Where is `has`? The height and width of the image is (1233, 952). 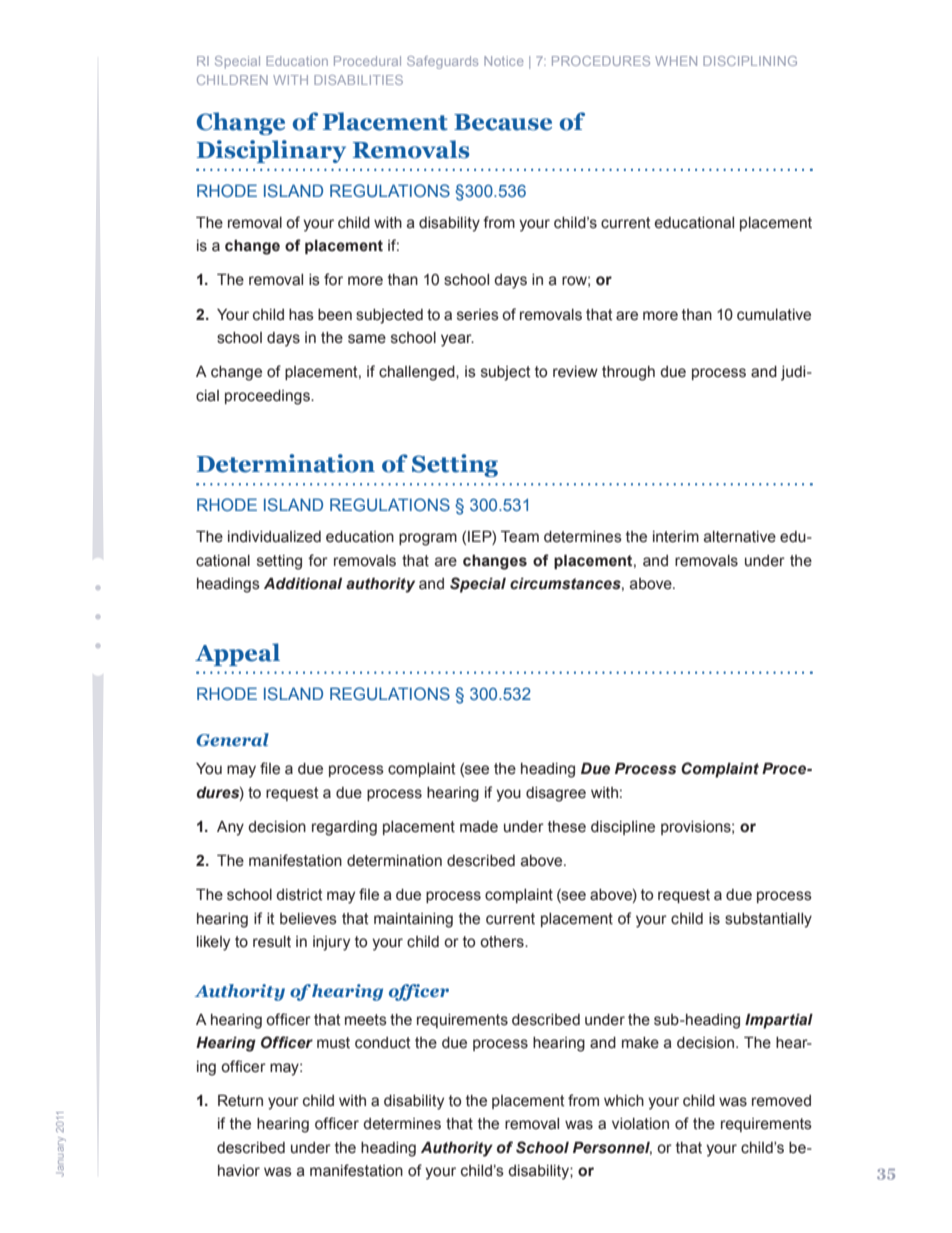
has is located at coordinates (301, 315).
